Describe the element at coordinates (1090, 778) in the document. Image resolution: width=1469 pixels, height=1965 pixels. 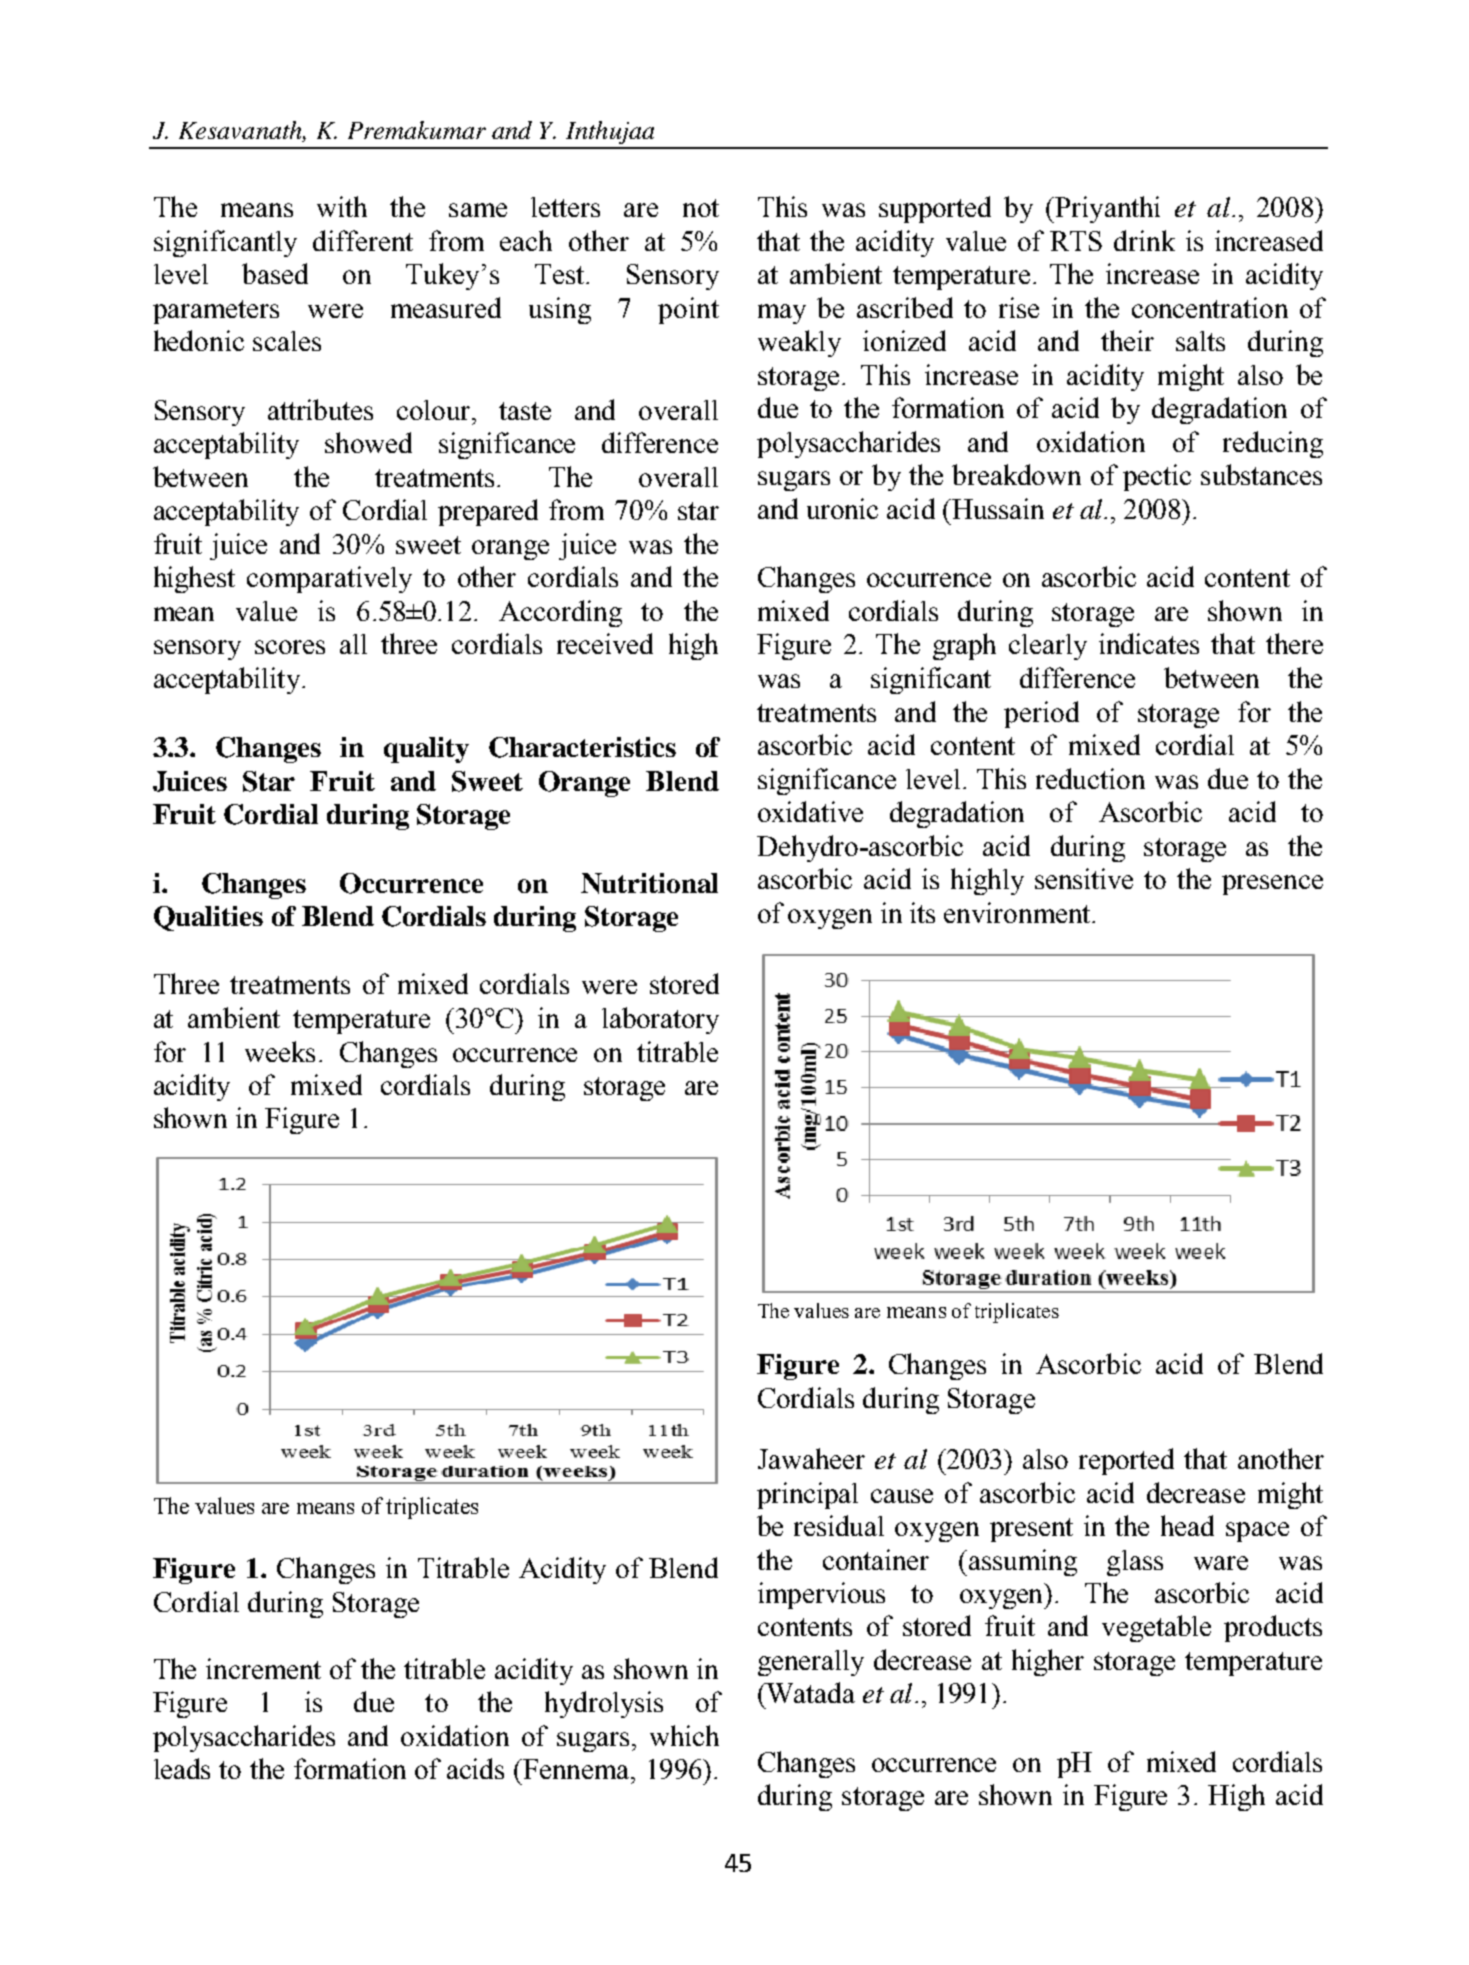
I see `reduction` at that location.
